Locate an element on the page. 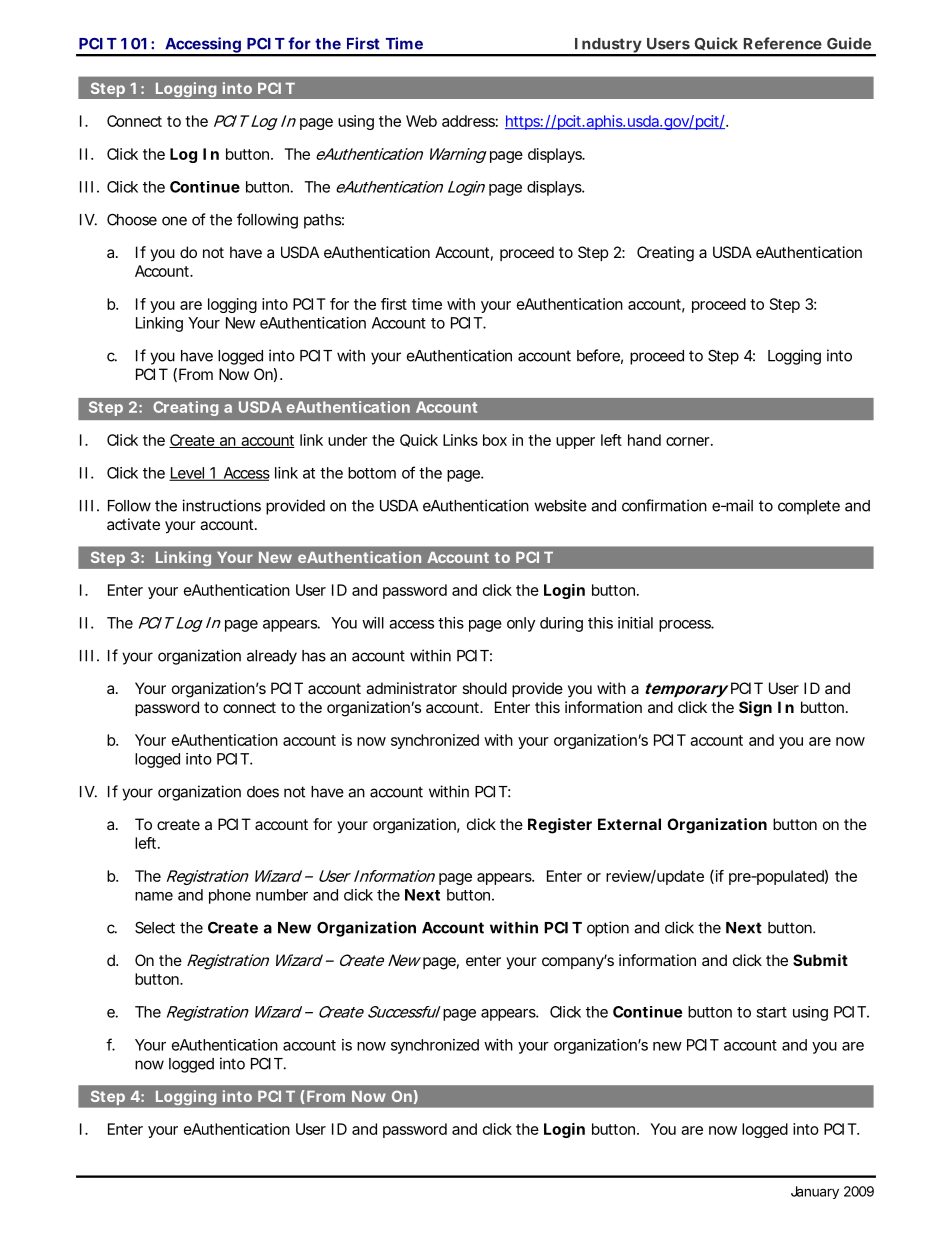 The width and height of the document is (952, 1233). Select is located at coordinates (155, 927).
